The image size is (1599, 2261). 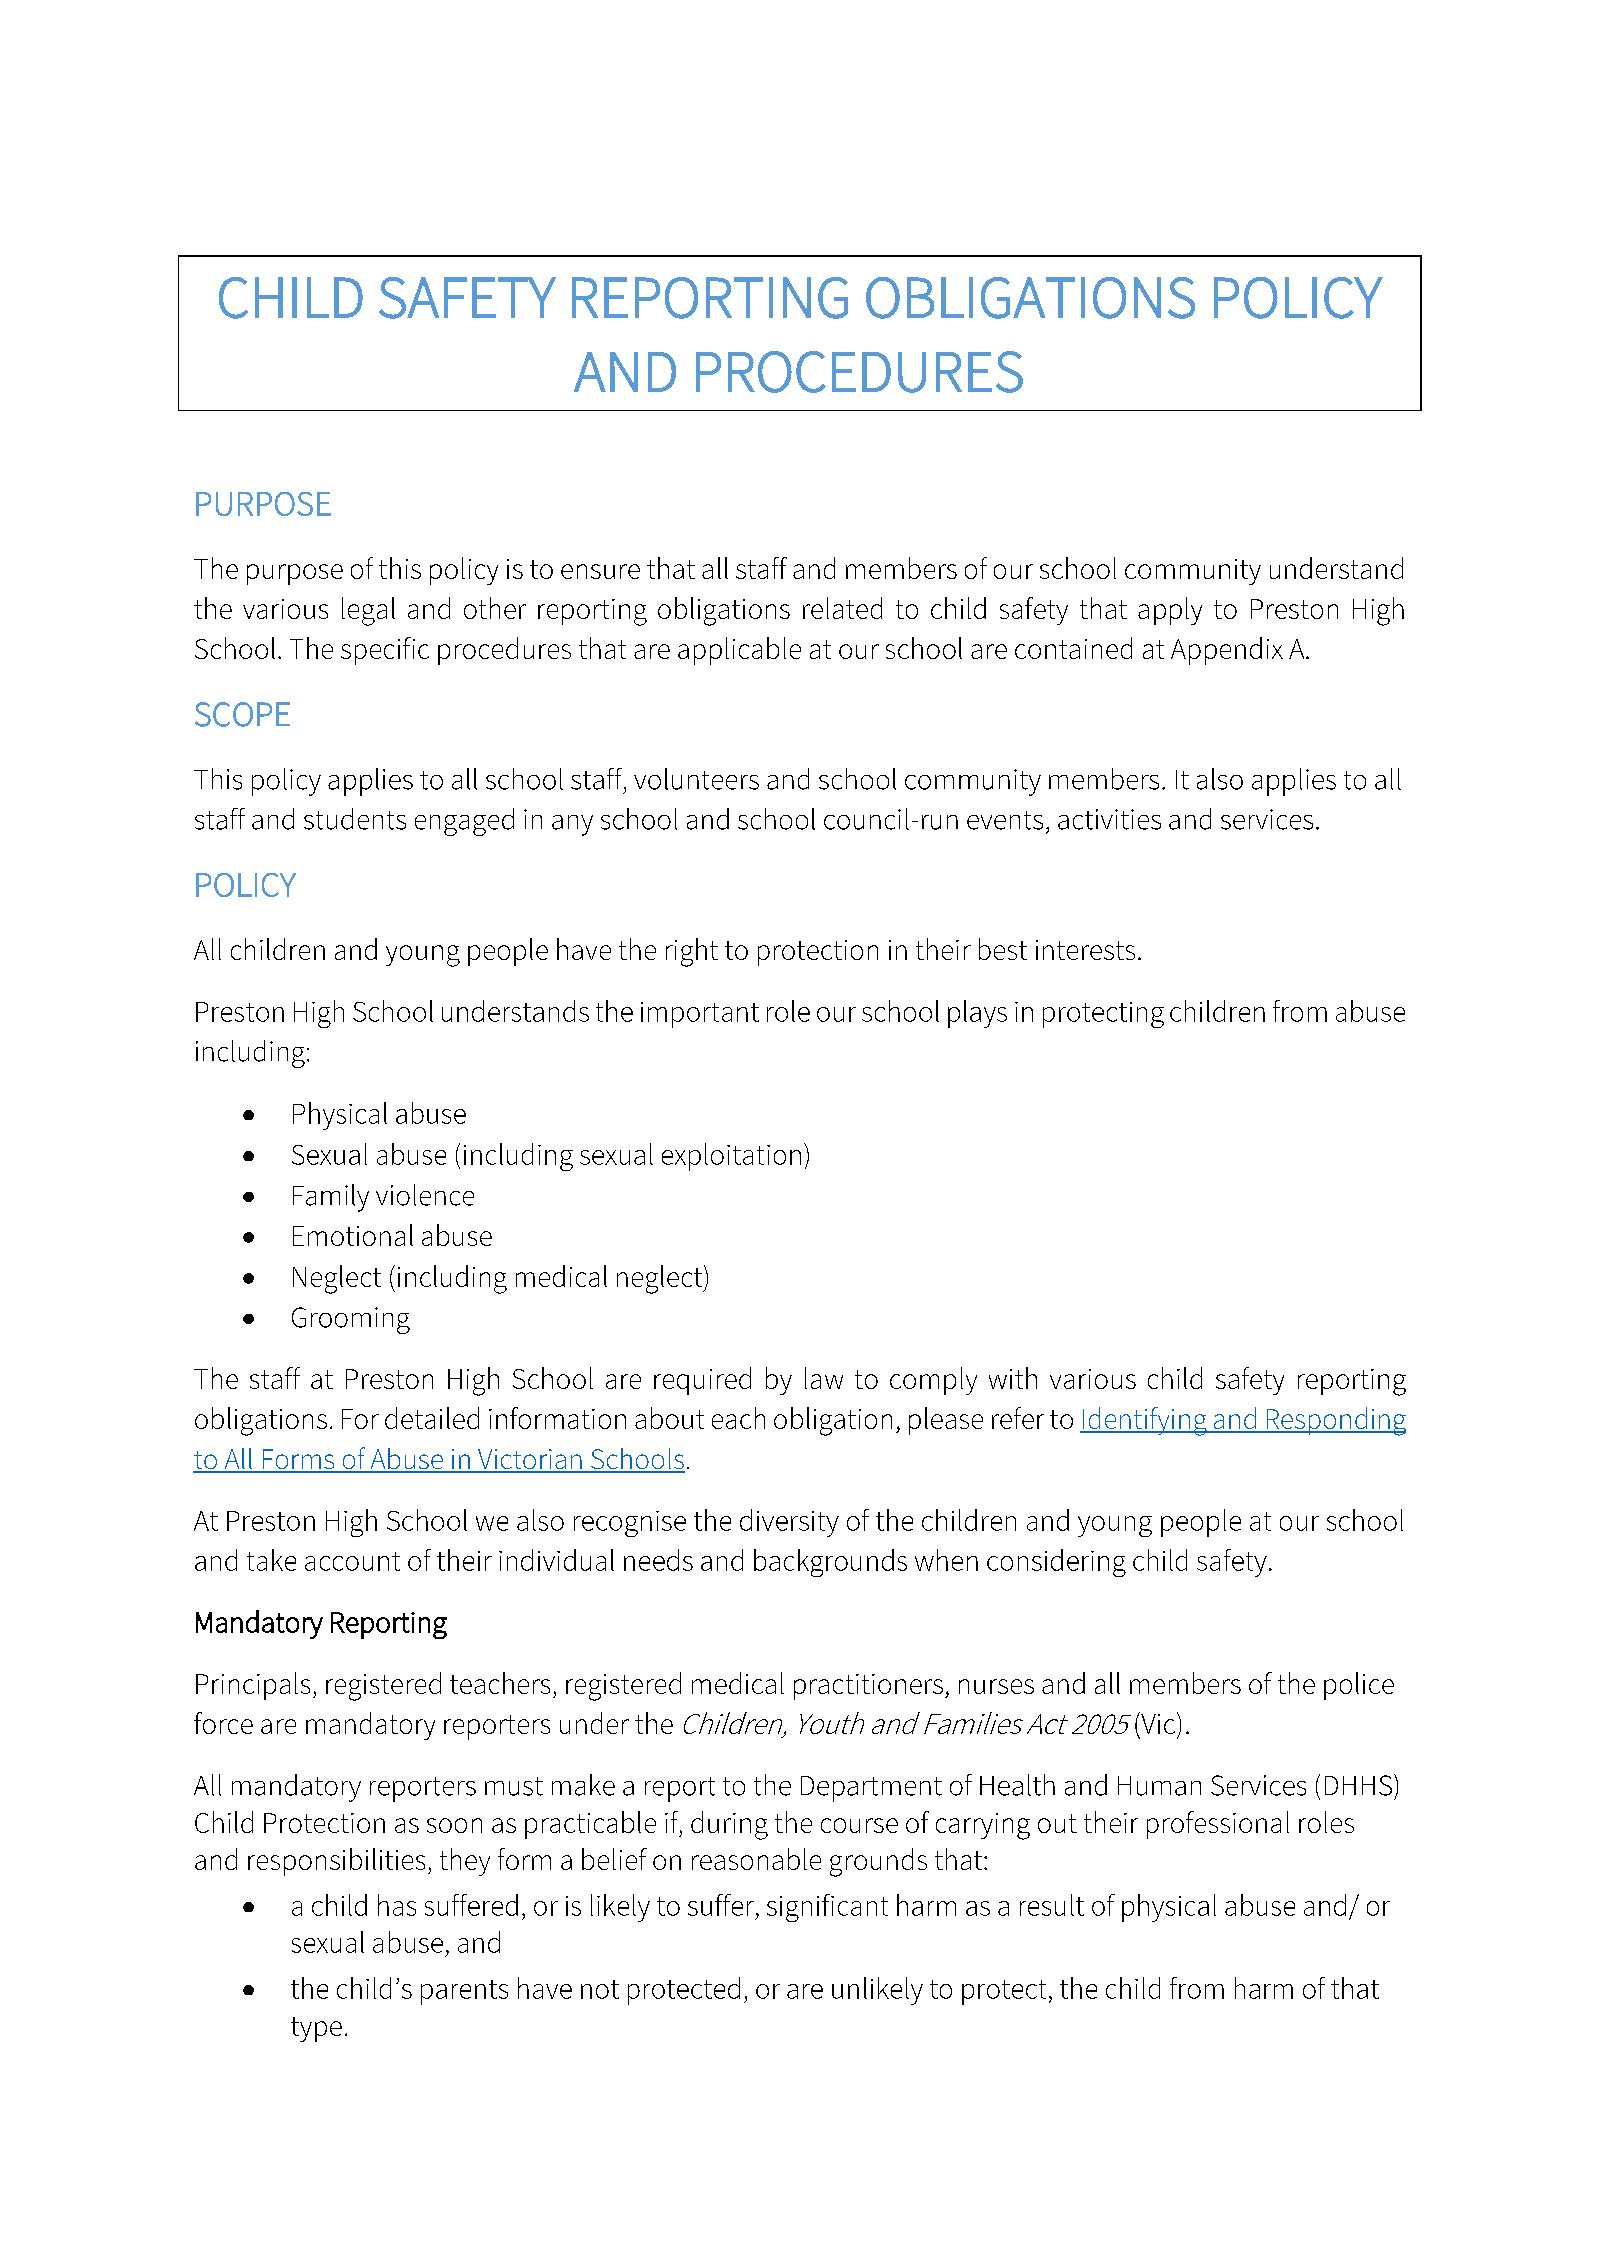 What do you see at coordinates (842, 608) in the screenshot?
I see `related` at bounding box center [842, 608].
